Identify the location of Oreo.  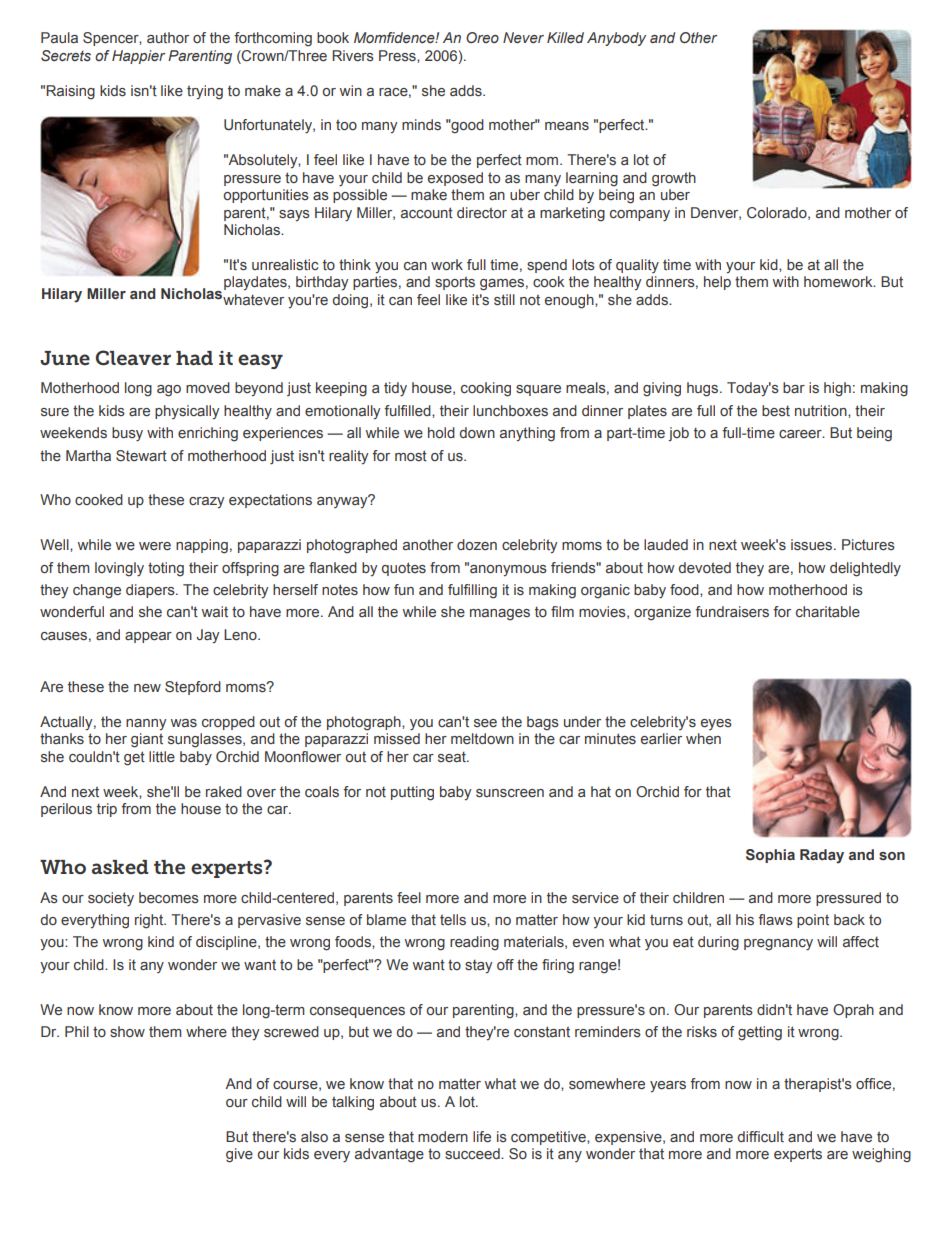
(482, 37).
